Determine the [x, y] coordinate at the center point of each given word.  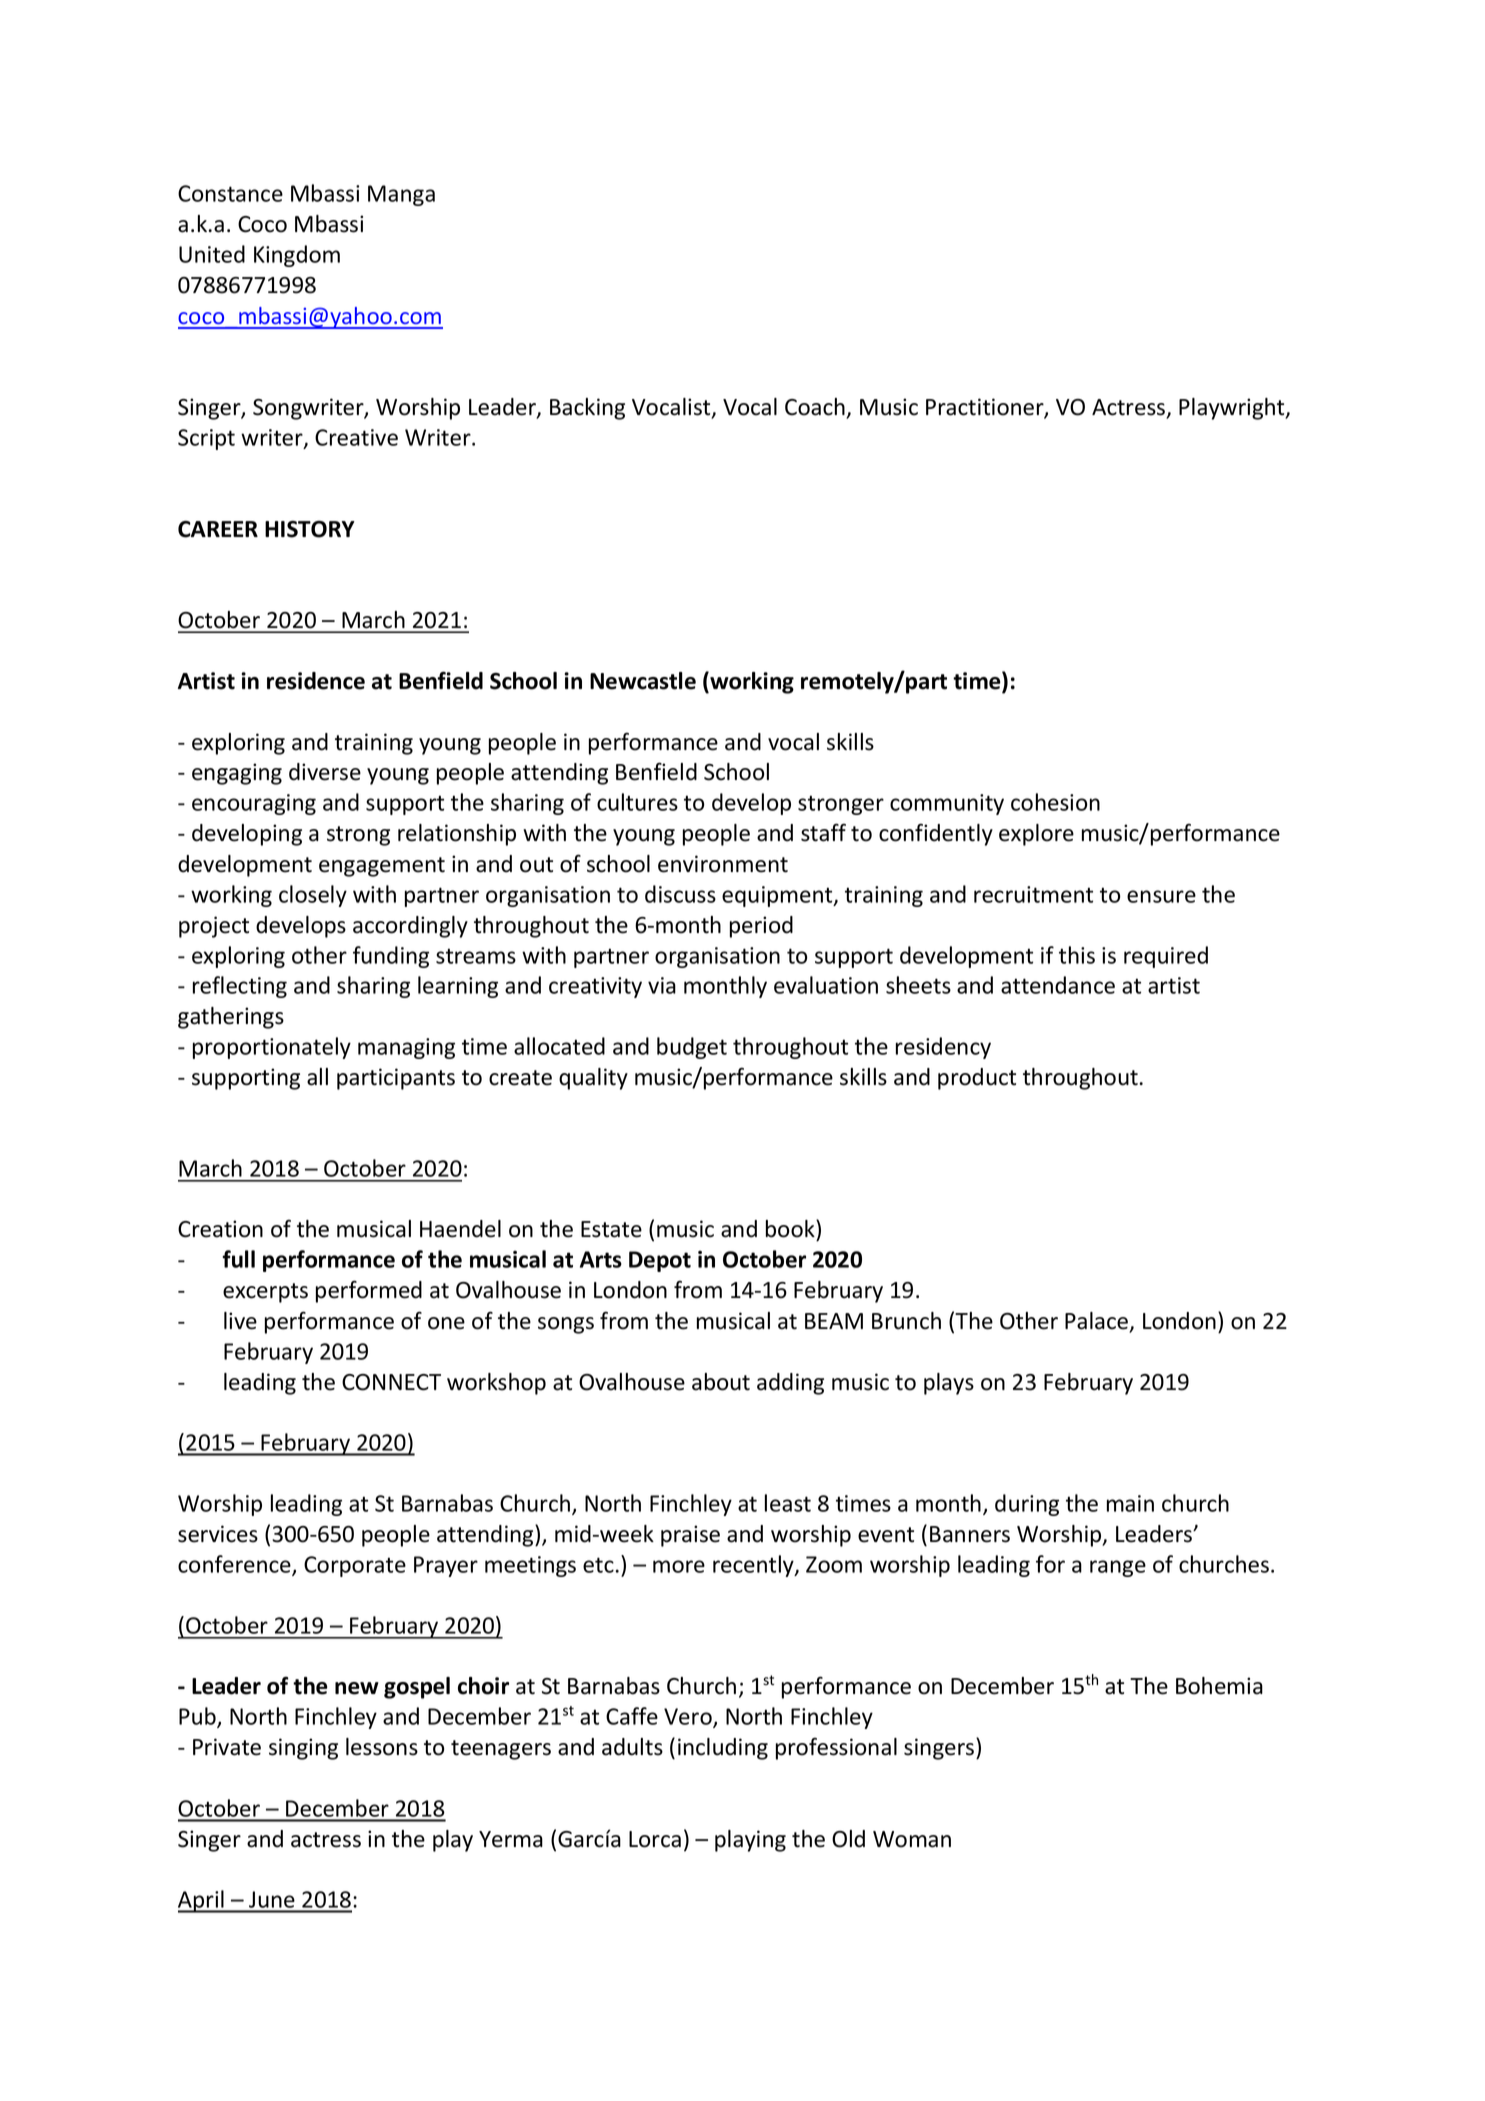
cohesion [1055, 802]
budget [692, 1048]
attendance [1058, 985]
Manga [401, 195]
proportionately [272, 1048]
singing [303, 1749]
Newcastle [643, 681]
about [721, 1382]
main [1130, 1503]
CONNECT [391, 1382]
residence [316, 681]
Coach [815, 407]
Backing [587, 409]
